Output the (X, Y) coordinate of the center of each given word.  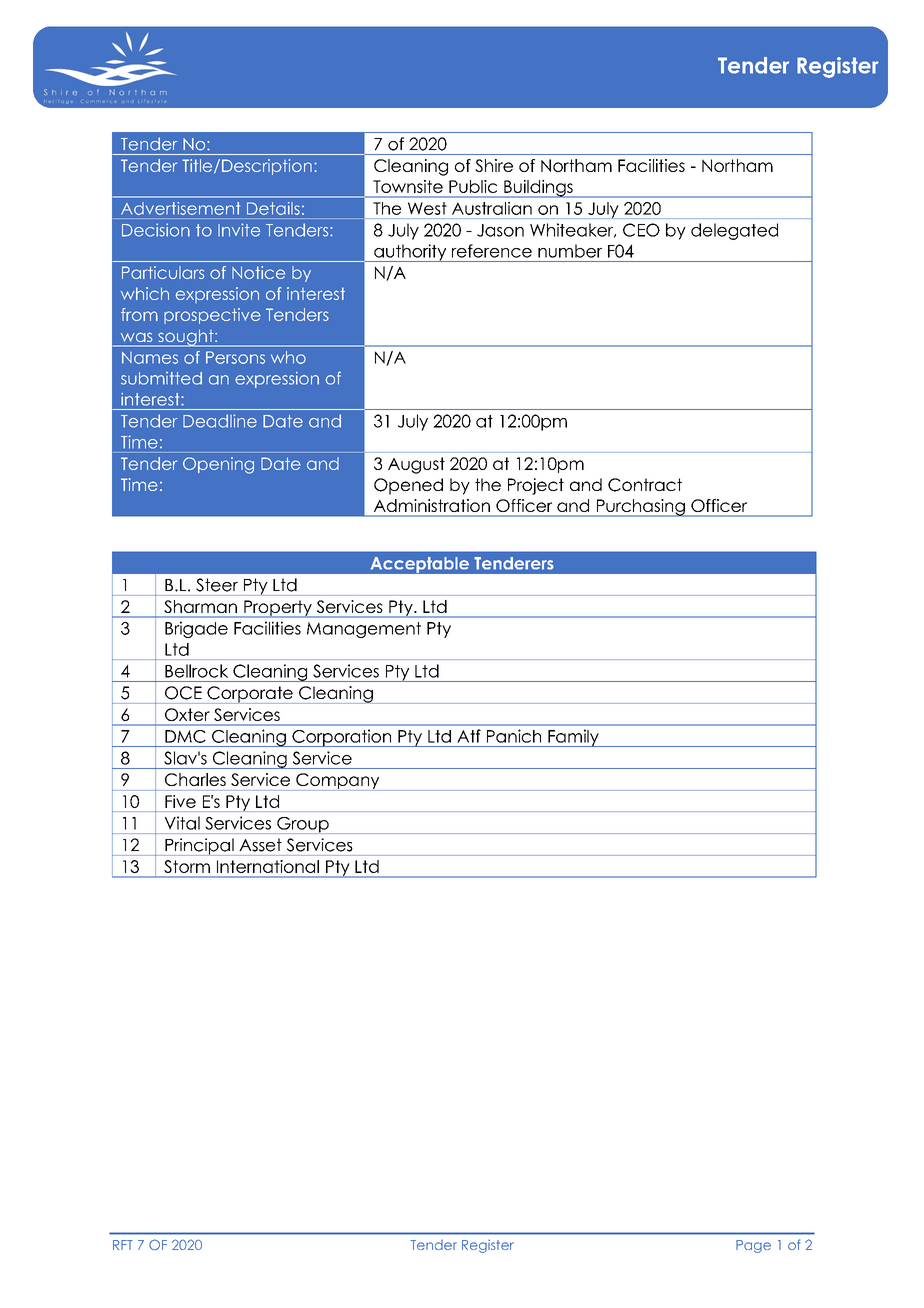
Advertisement (180, 208)
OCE (183, 693)
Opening (218, 465)
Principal (199, 847)
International (268, 866)
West (427, 208)
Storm (187, 866)
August (416, 465)
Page (753, 1246)
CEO (641, 230)
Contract (645, 485)
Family (573, 738)
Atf (469, 736)
